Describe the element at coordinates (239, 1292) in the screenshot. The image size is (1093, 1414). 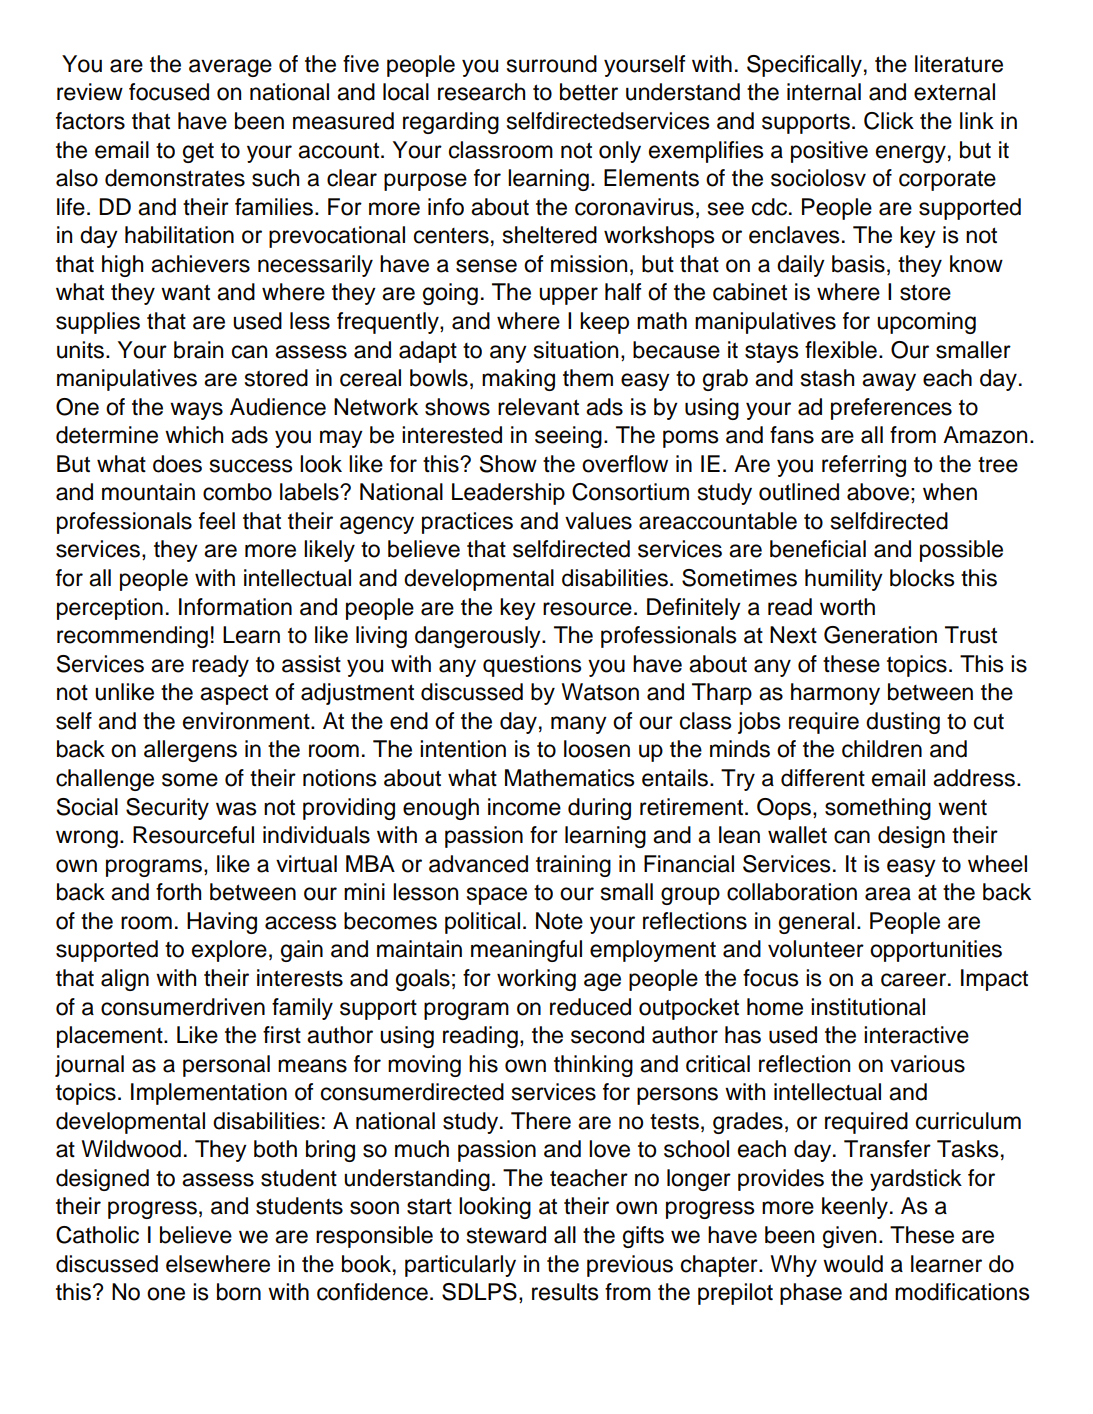
I see `born` at that location.
